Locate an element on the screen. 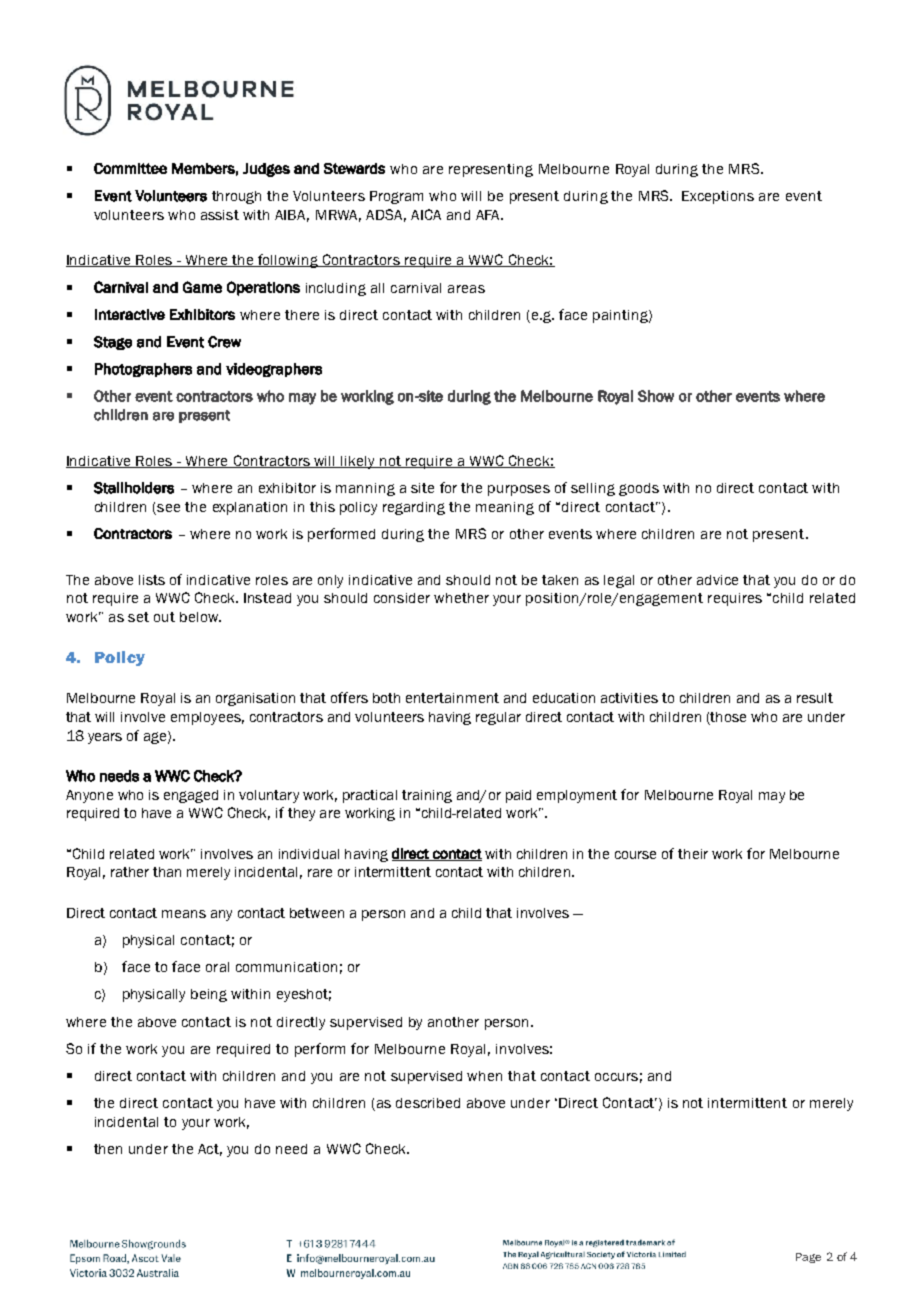 This screenshot has width=924, height=1308. training is located at coordinates (427, 796).
